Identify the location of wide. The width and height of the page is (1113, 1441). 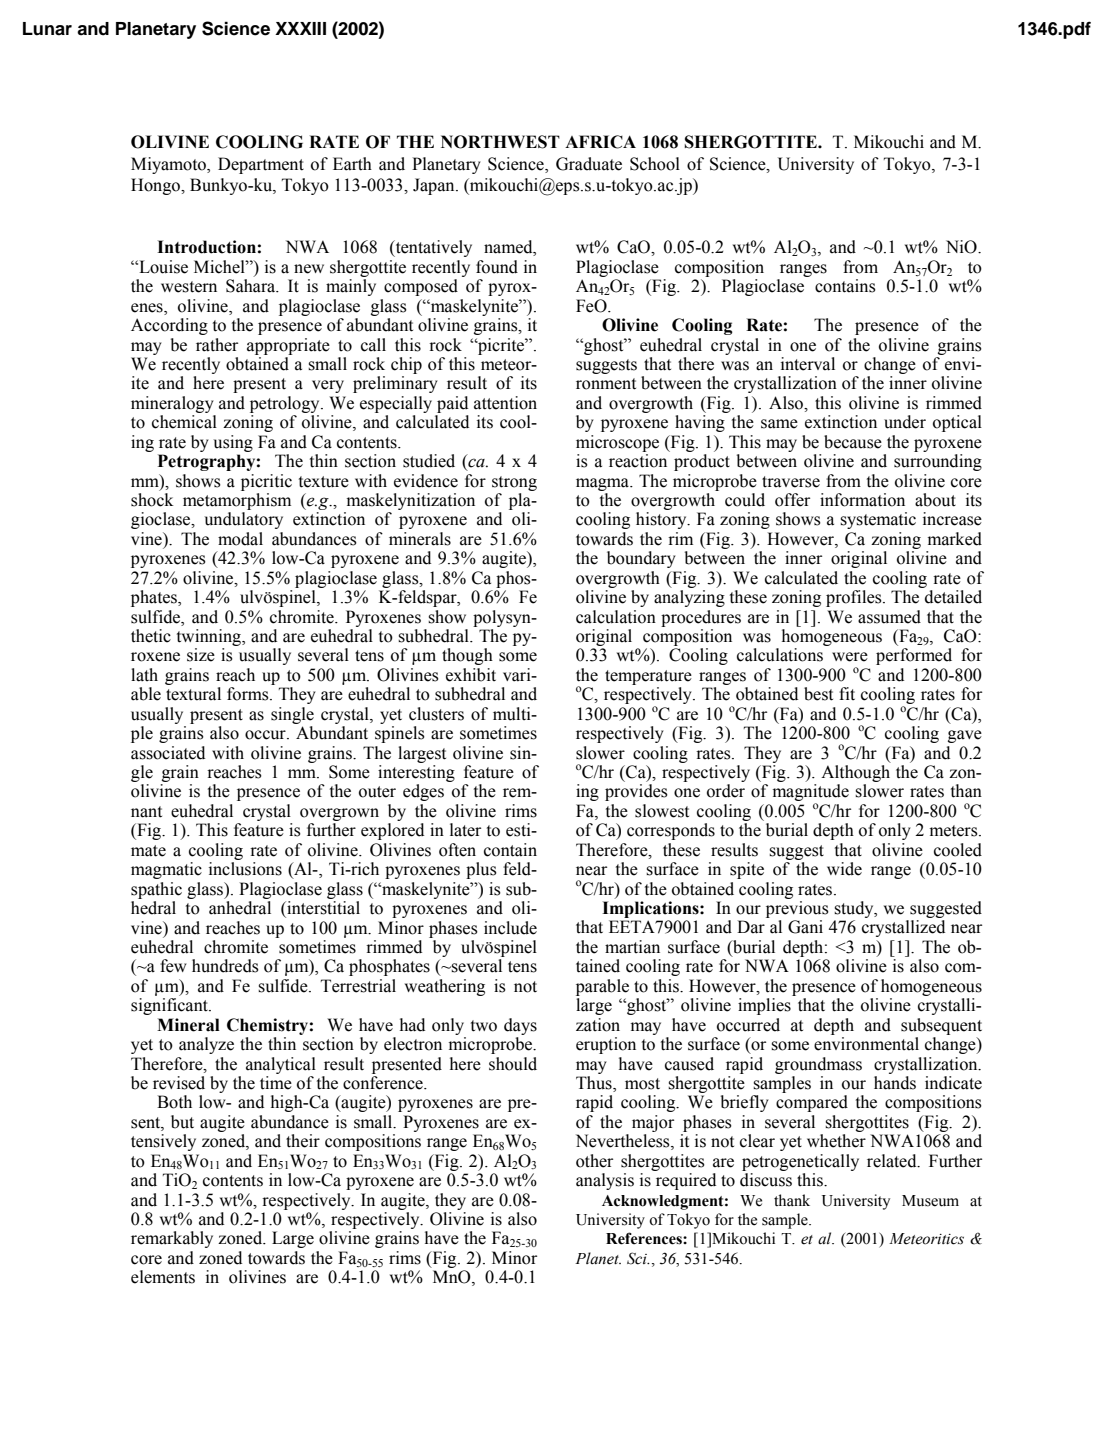
(844, 869).
